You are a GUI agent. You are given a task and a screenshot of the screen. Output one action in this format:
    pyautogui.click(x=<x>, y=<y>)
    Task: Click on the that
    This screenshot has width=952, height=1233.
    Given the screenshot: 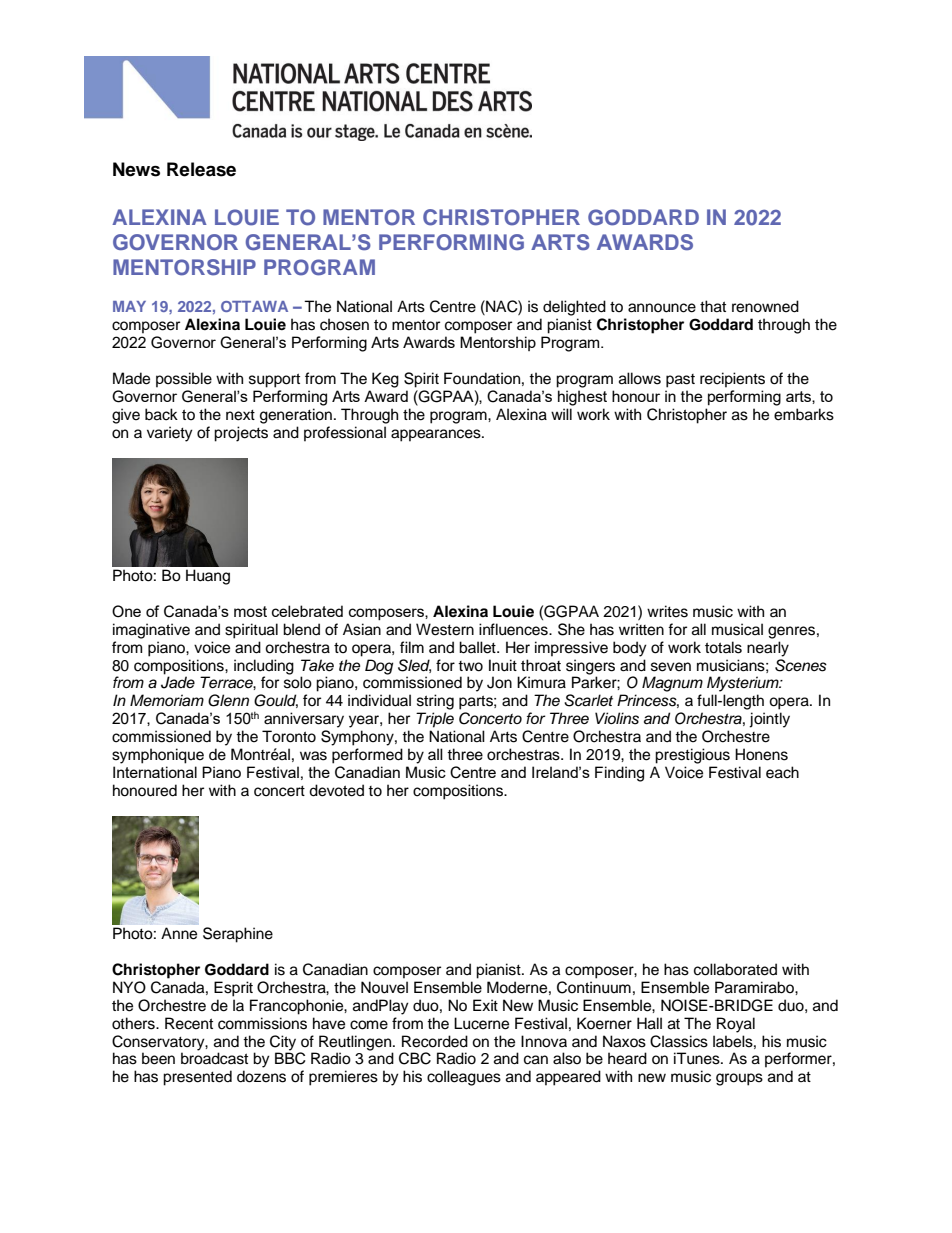 What is the action you would take?
    pyautogui.click(x=713, y=306)
